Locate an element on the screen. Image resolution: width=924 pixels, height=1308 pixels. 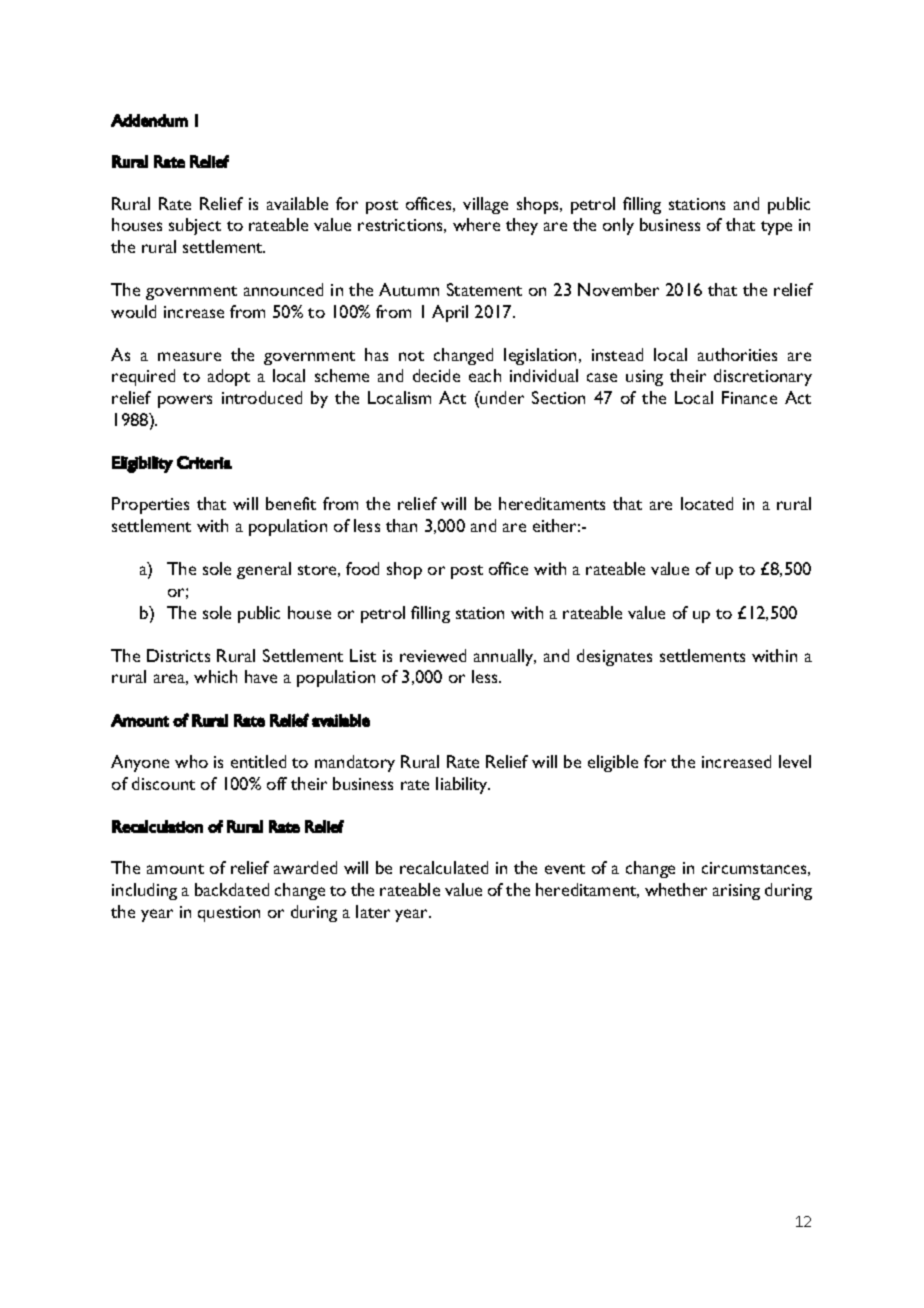
Addendum is located at coordinates (149, 120).
